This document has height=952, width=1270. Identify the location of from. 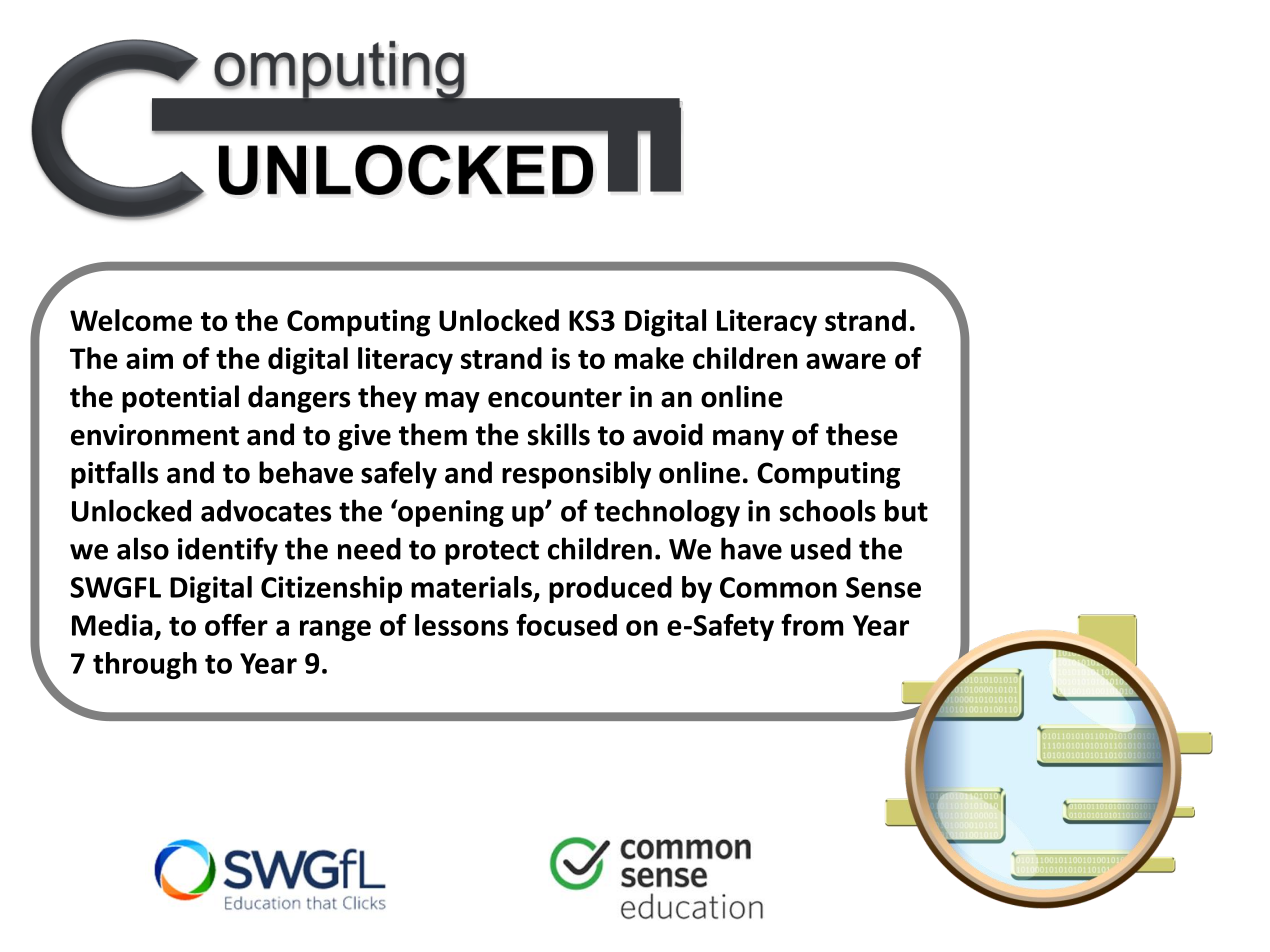
(812, 625).
